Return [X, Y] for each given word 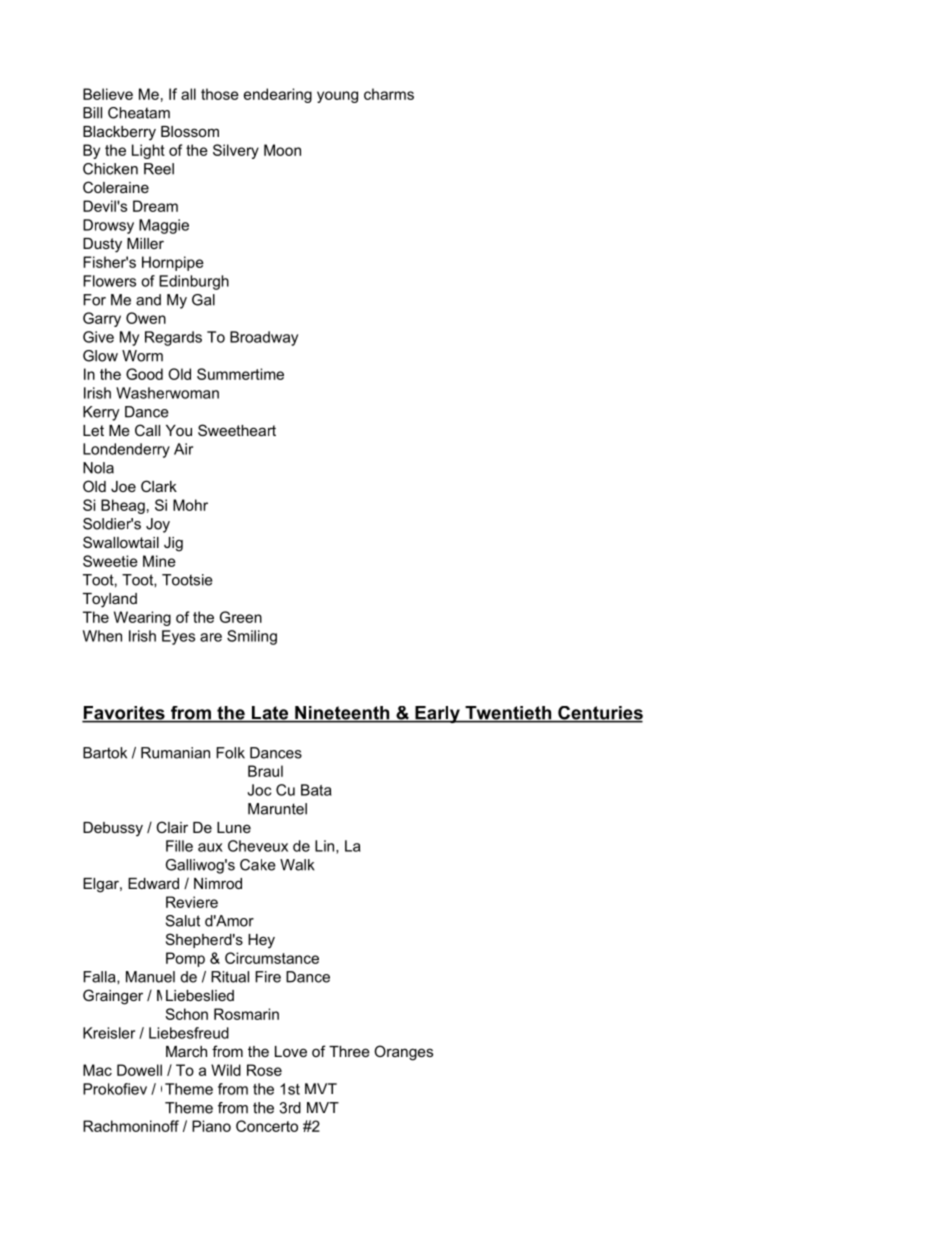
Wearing [142, 618]
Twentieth [508, 714]
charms [389, 94]
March [186, 1051]
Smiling [252, 637]
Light [148, 151]
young [337, 97]
